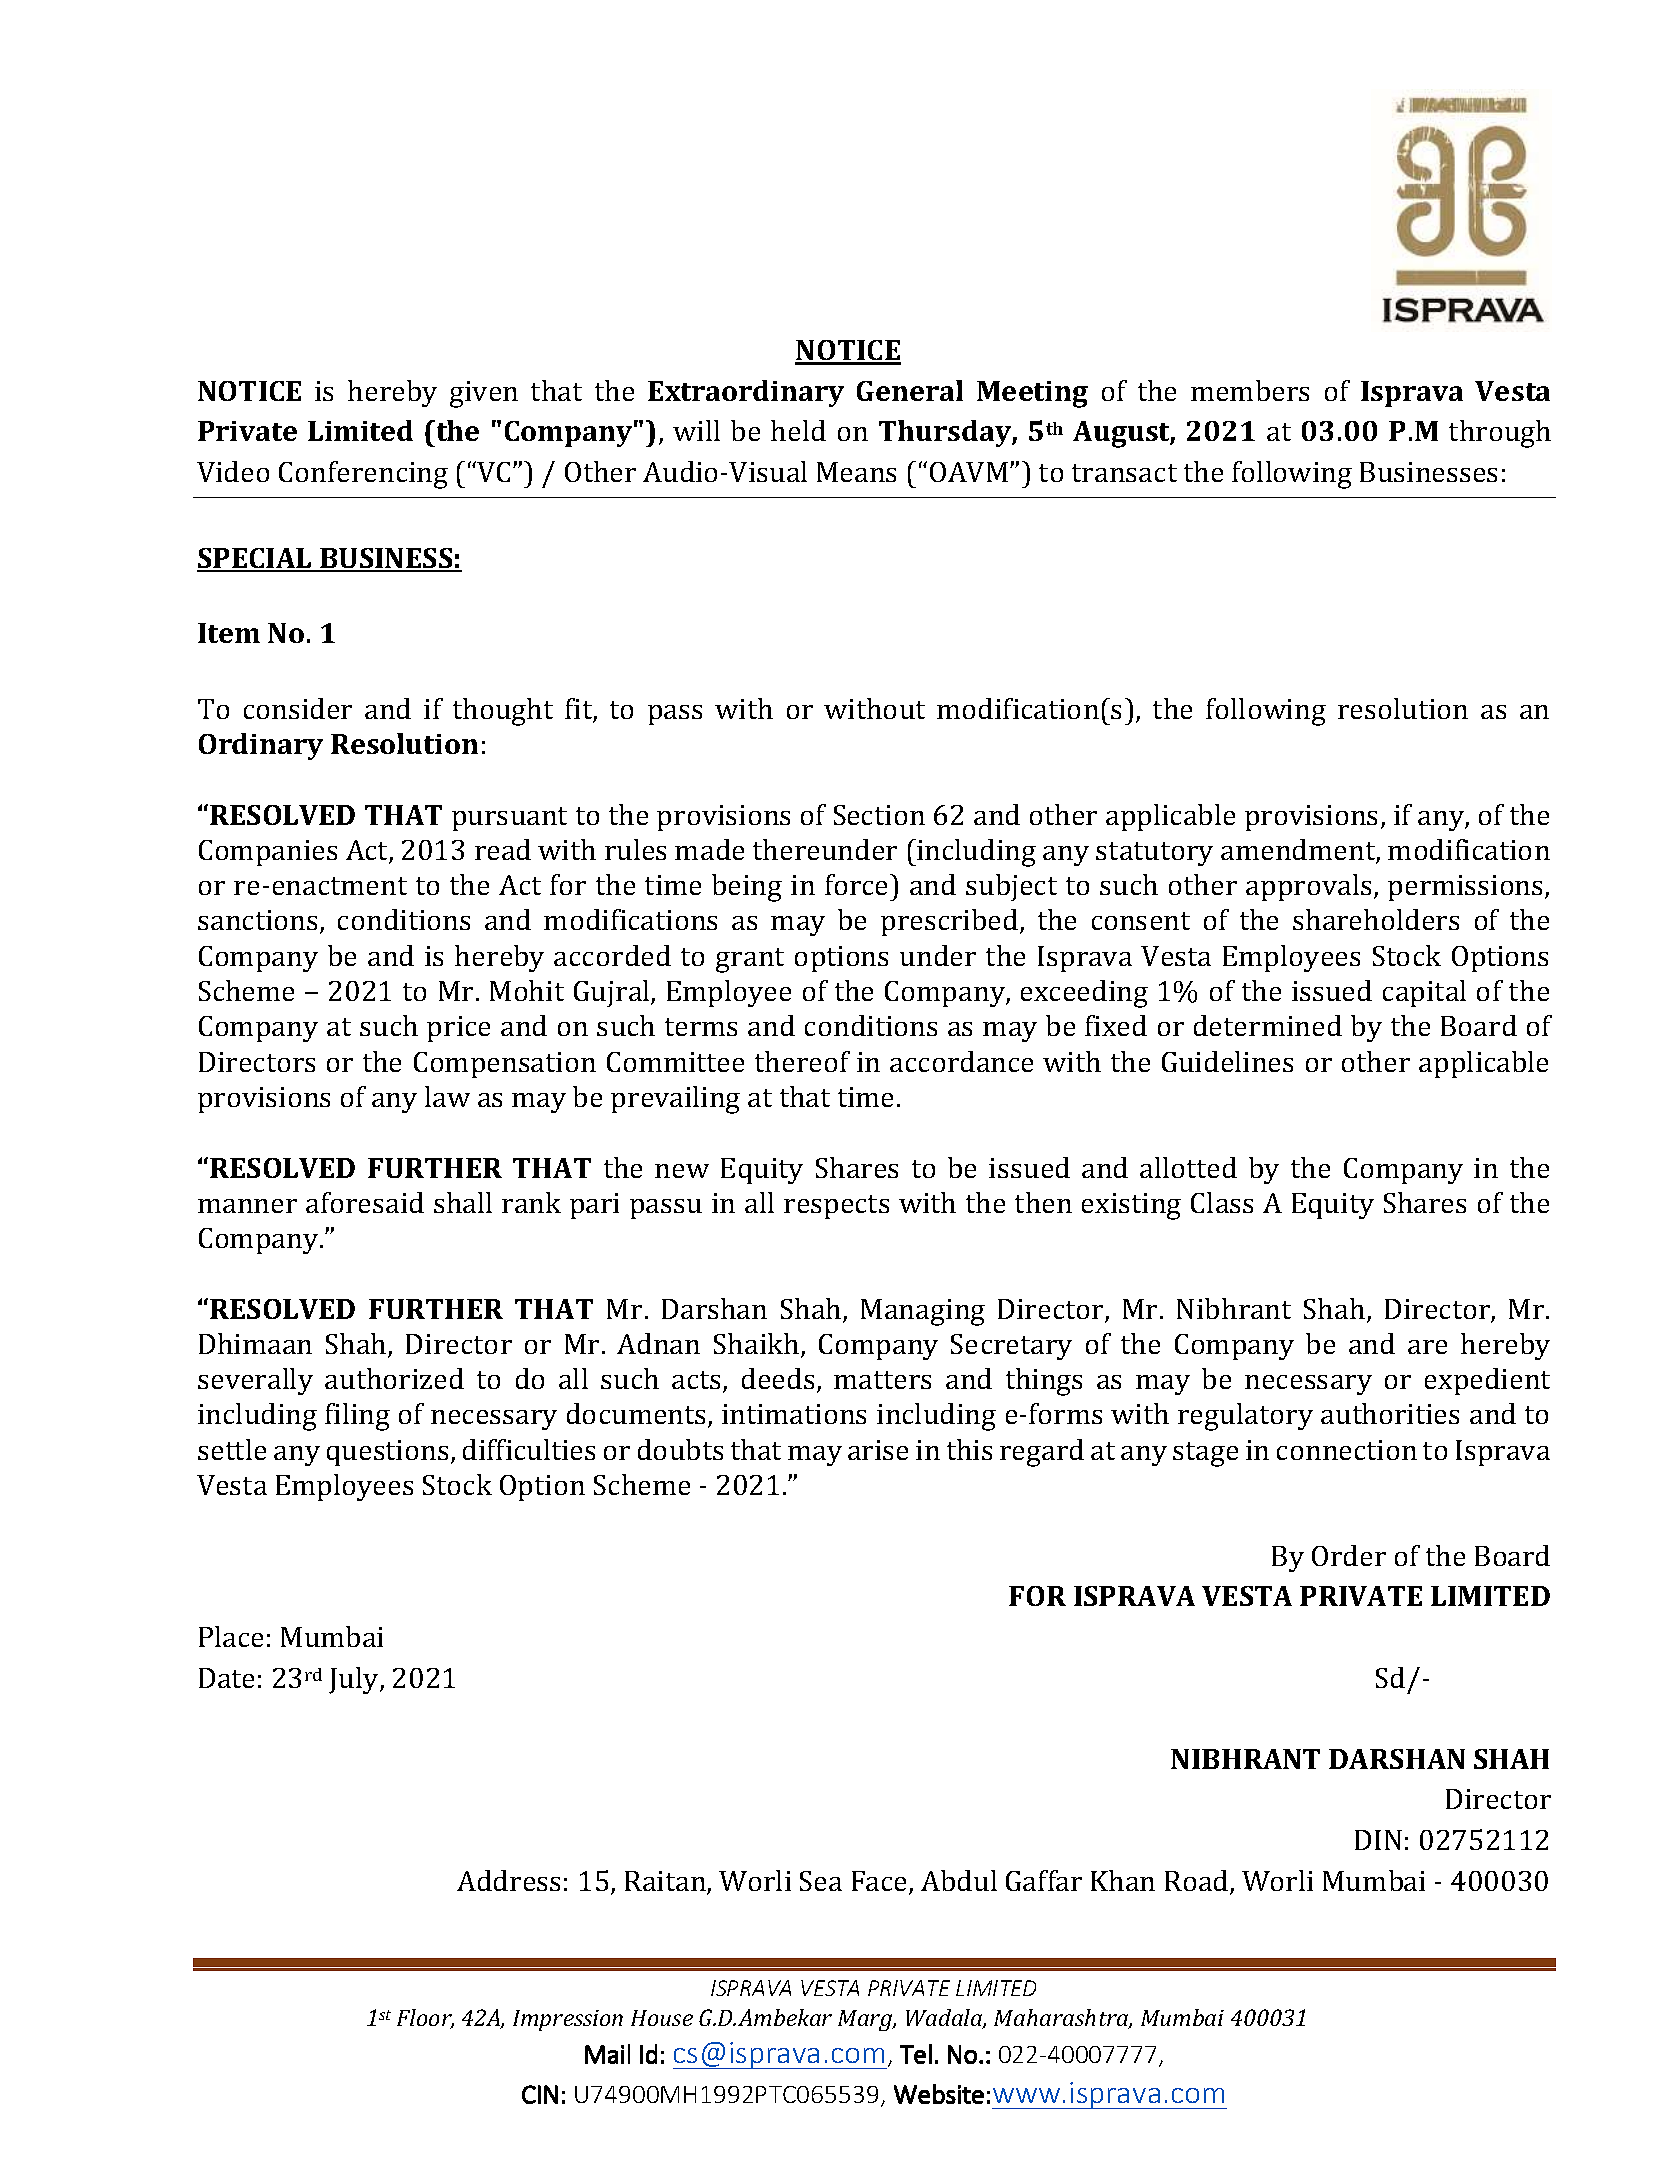  I want to click on respects, so click(836, 1207).
